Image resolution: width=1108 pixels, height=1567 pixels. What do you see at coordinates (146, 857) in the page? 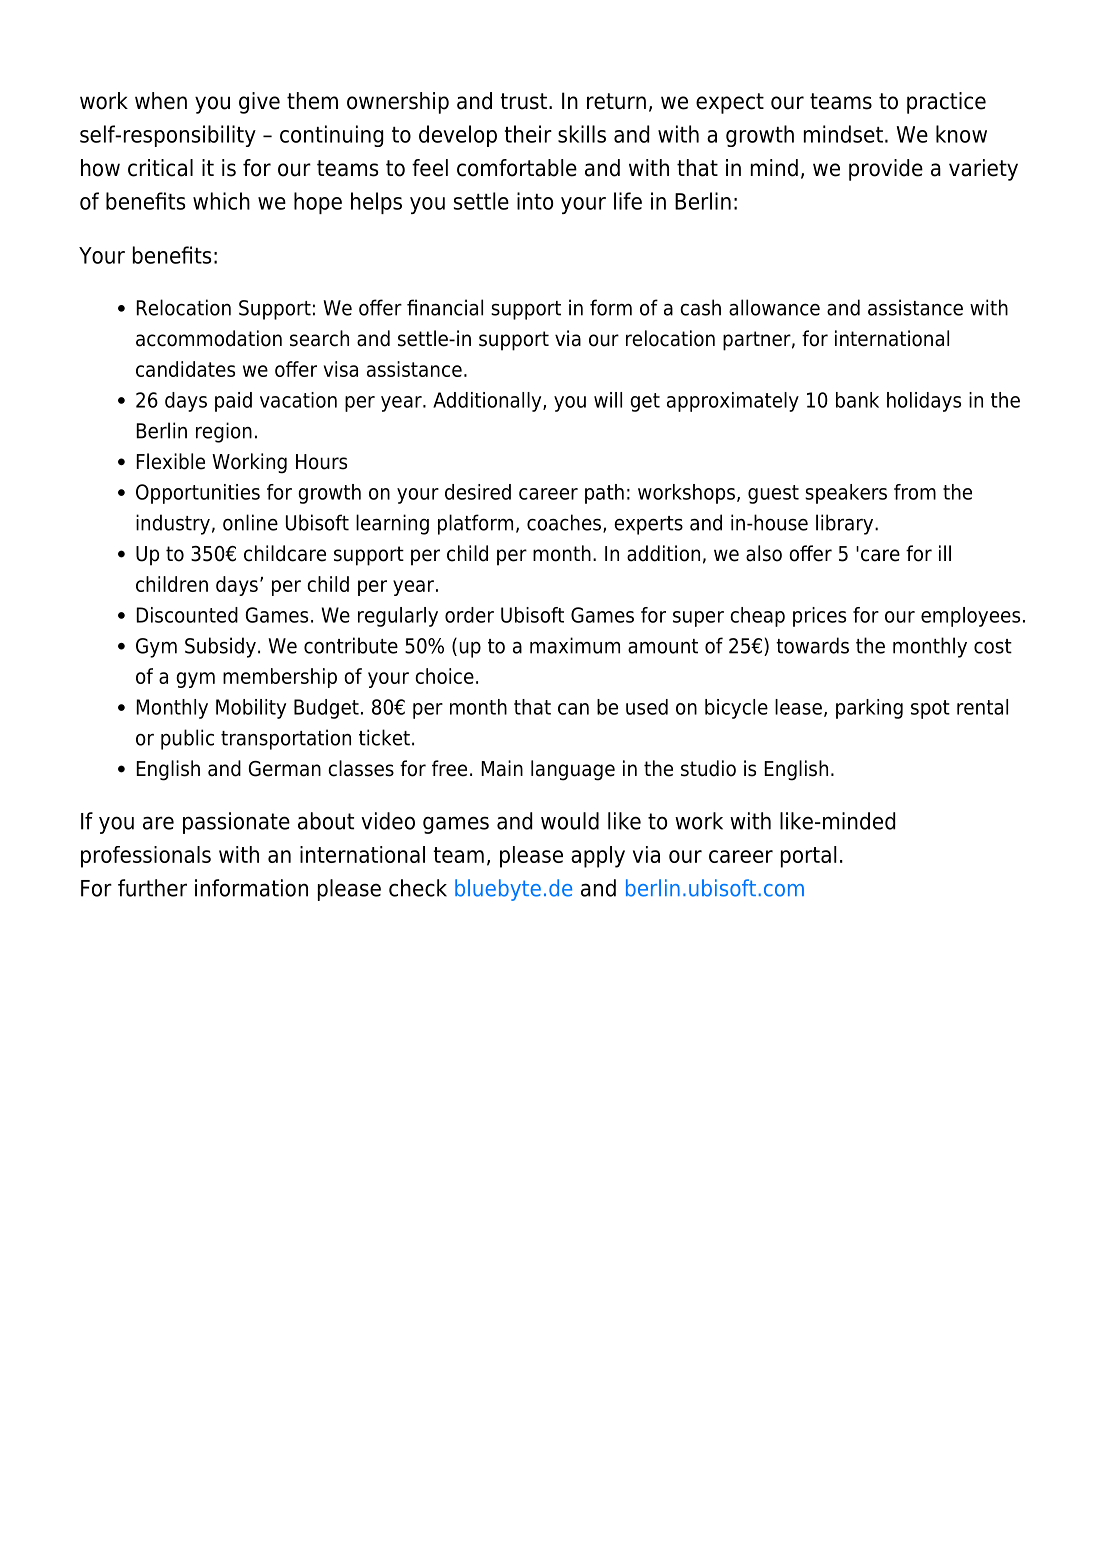
I see `professionals` at bounding box center [146, 857].
